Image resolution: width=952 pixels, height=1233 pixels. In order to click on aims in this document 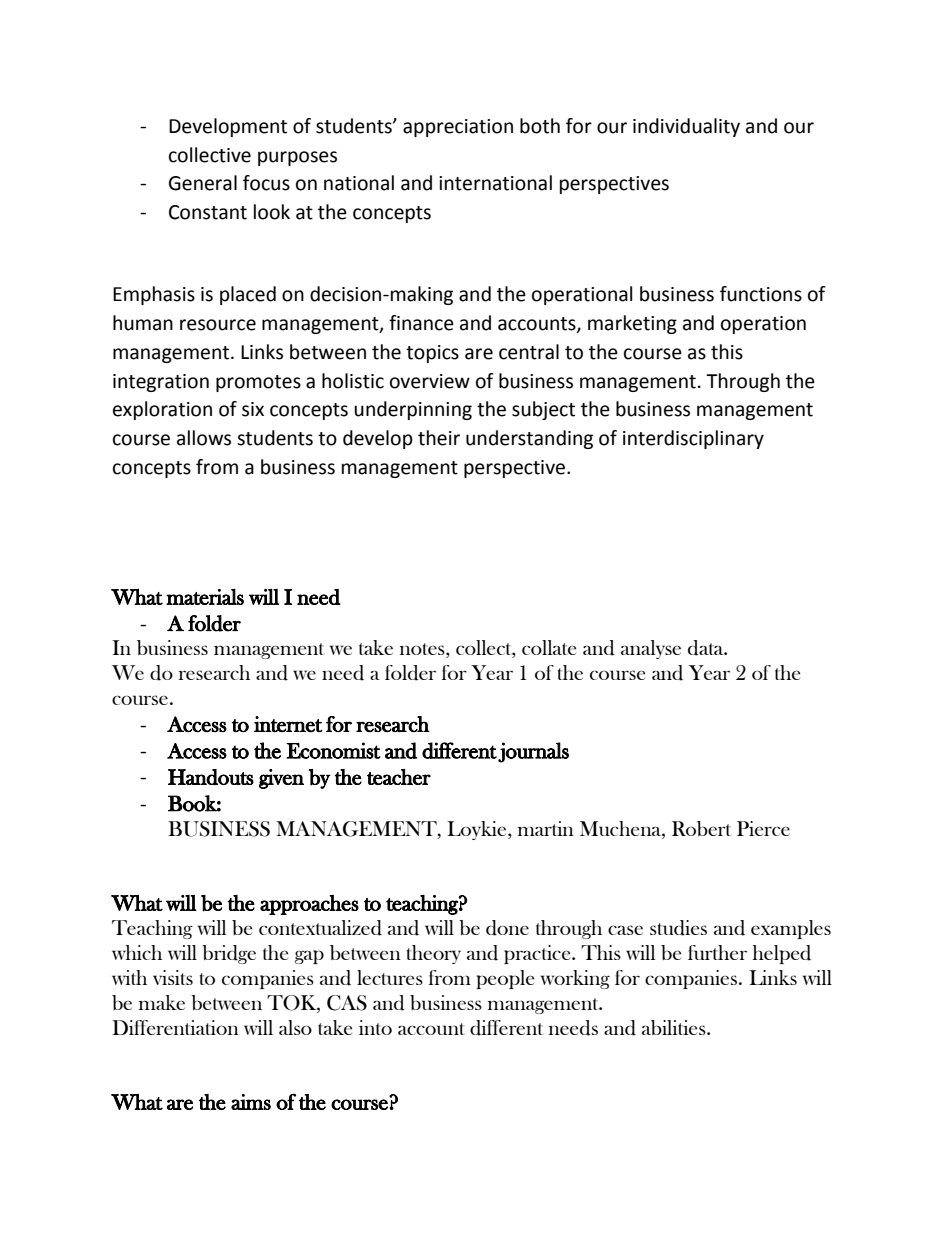, I will do `click(251, 1102)`.
